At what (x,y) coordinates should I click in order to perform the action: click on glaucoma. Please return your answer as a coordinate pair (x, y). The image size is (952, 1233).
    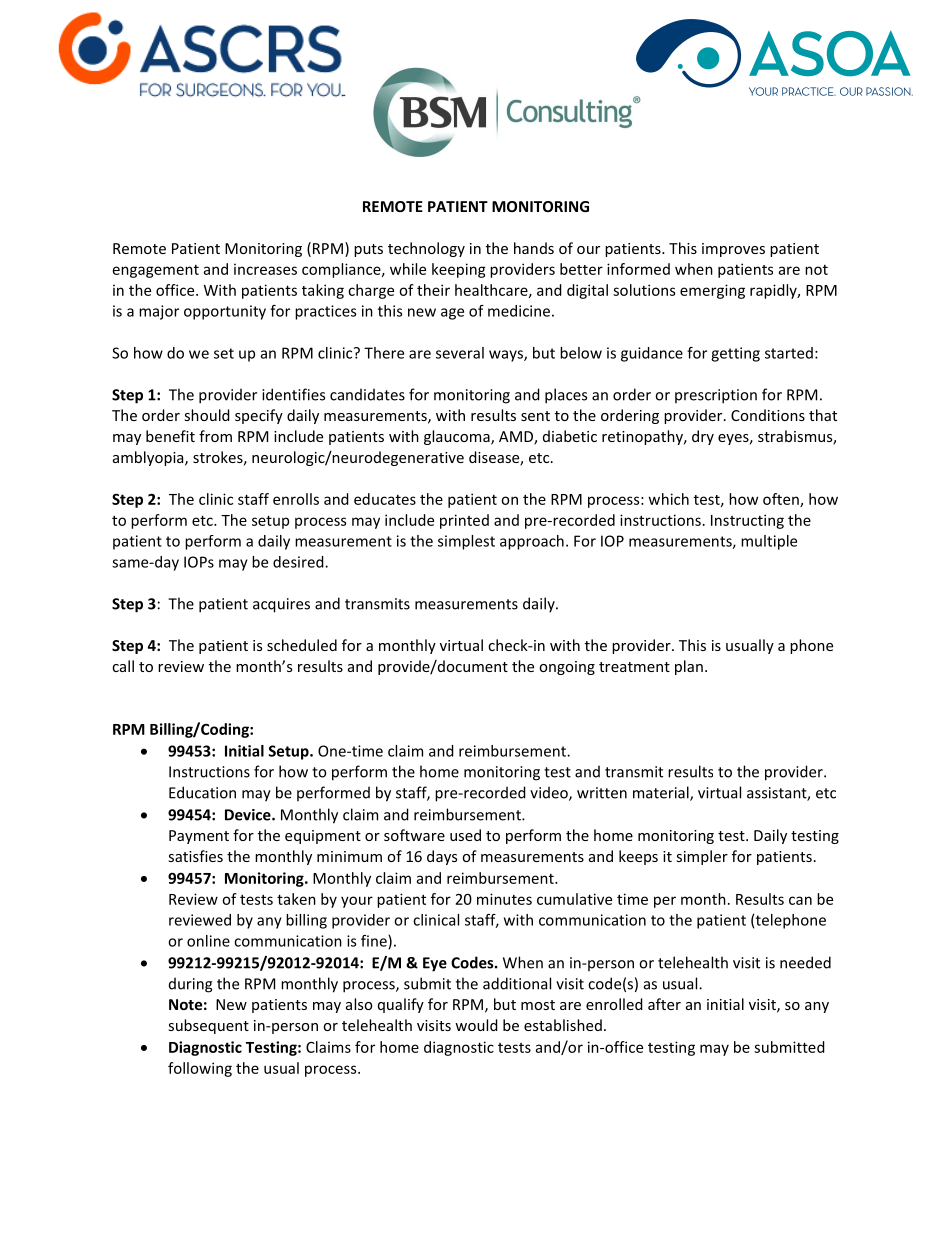
    Looking at the image, I should click on (458, 437).
